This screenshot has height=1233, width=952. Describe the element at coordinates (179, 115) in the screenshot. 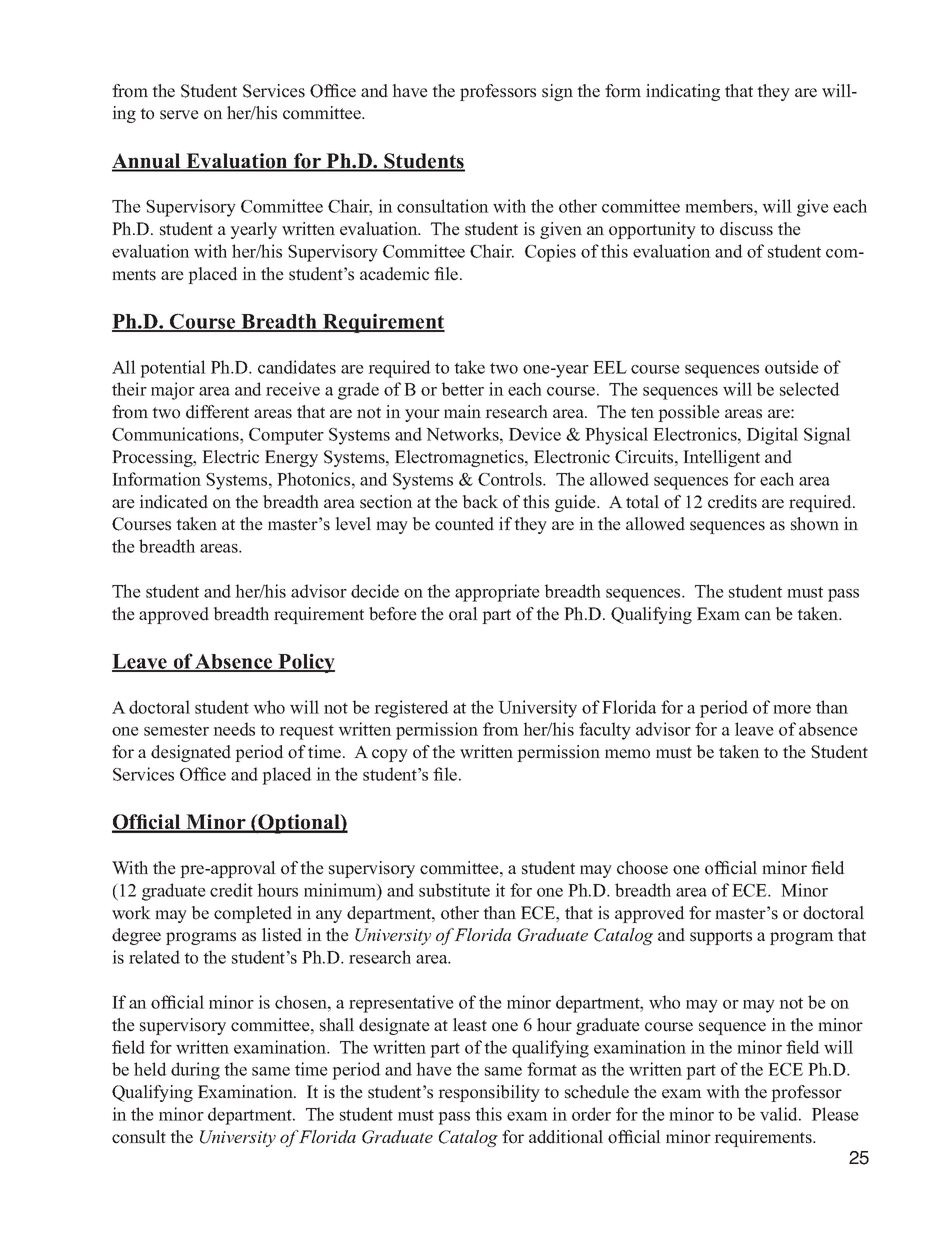

I see `serve` at that location.
